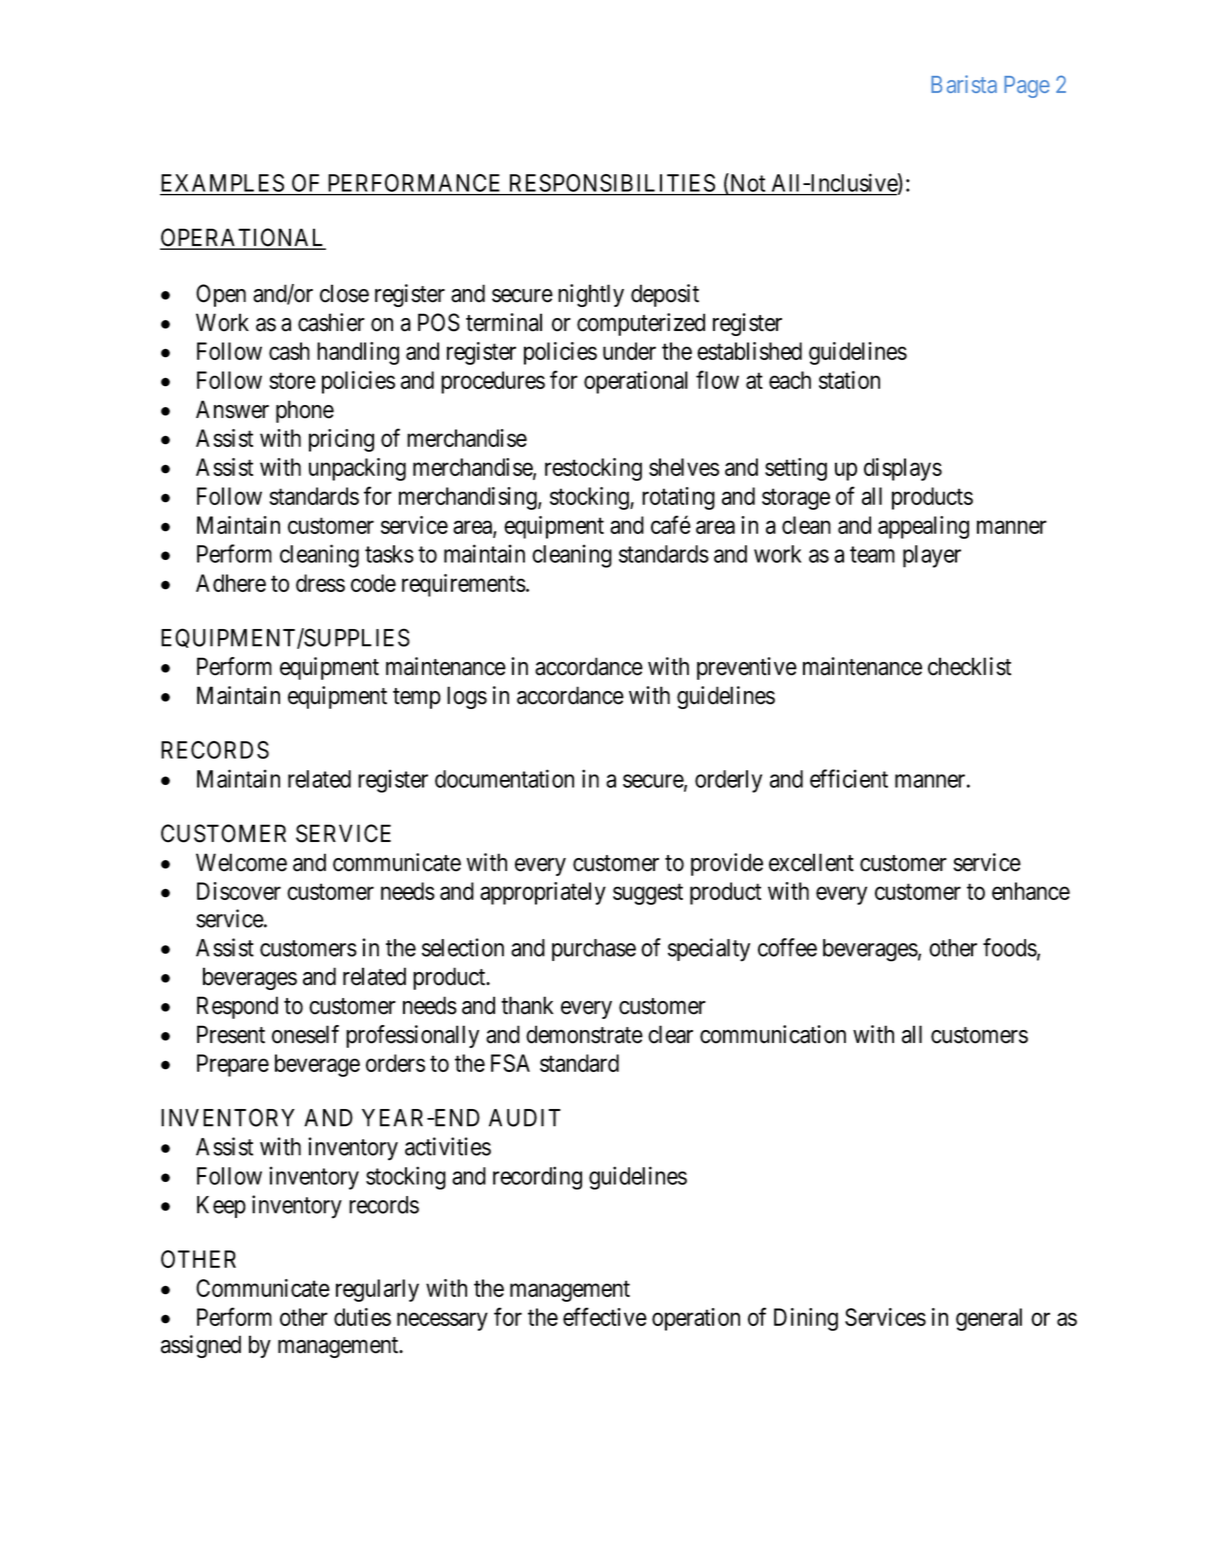 This document has width=1209, height=1564. I want to click on duties, so click(362, 1317).
